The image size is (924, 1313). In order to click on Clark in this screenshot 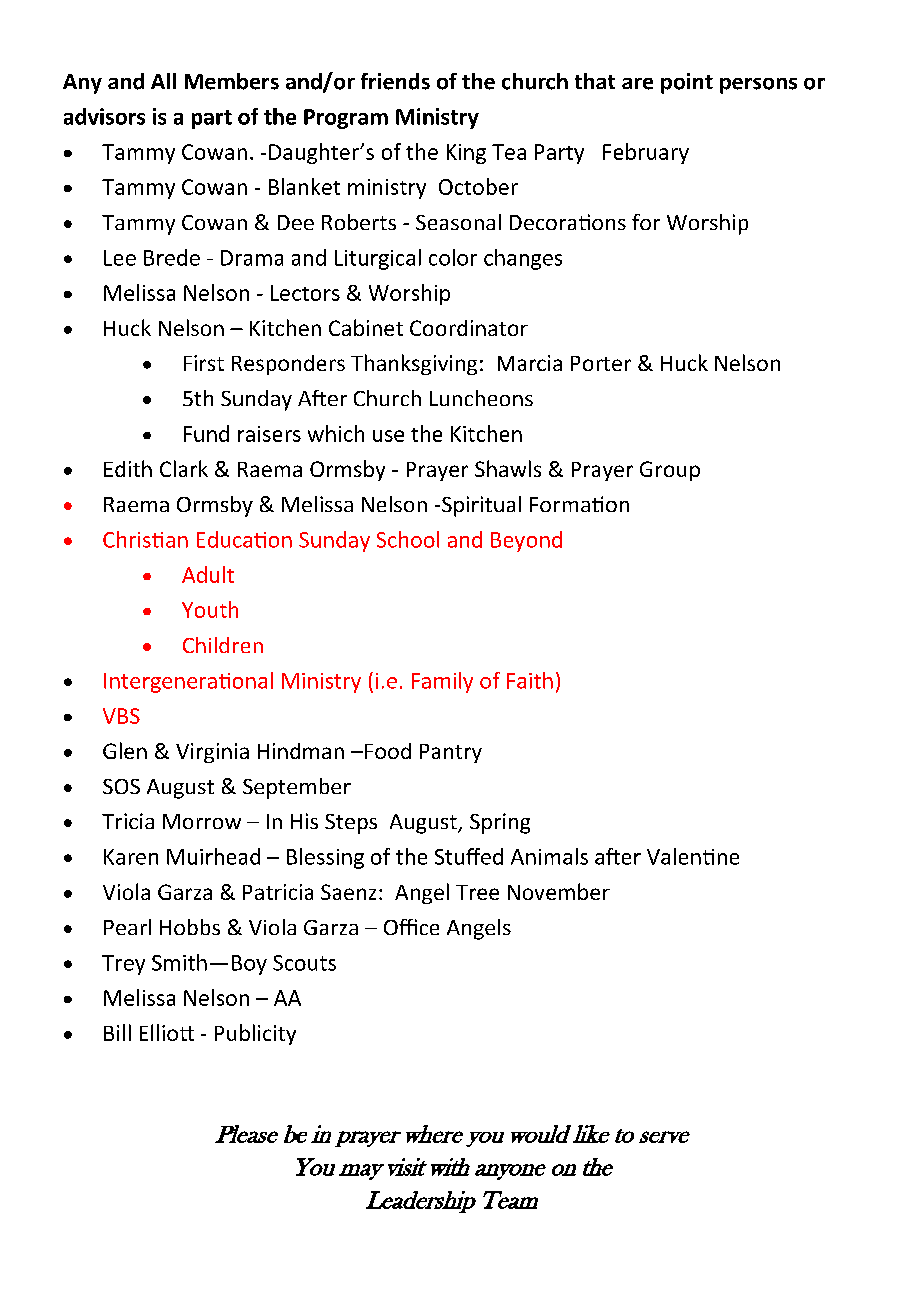, I will do `click(184, 468)`.
